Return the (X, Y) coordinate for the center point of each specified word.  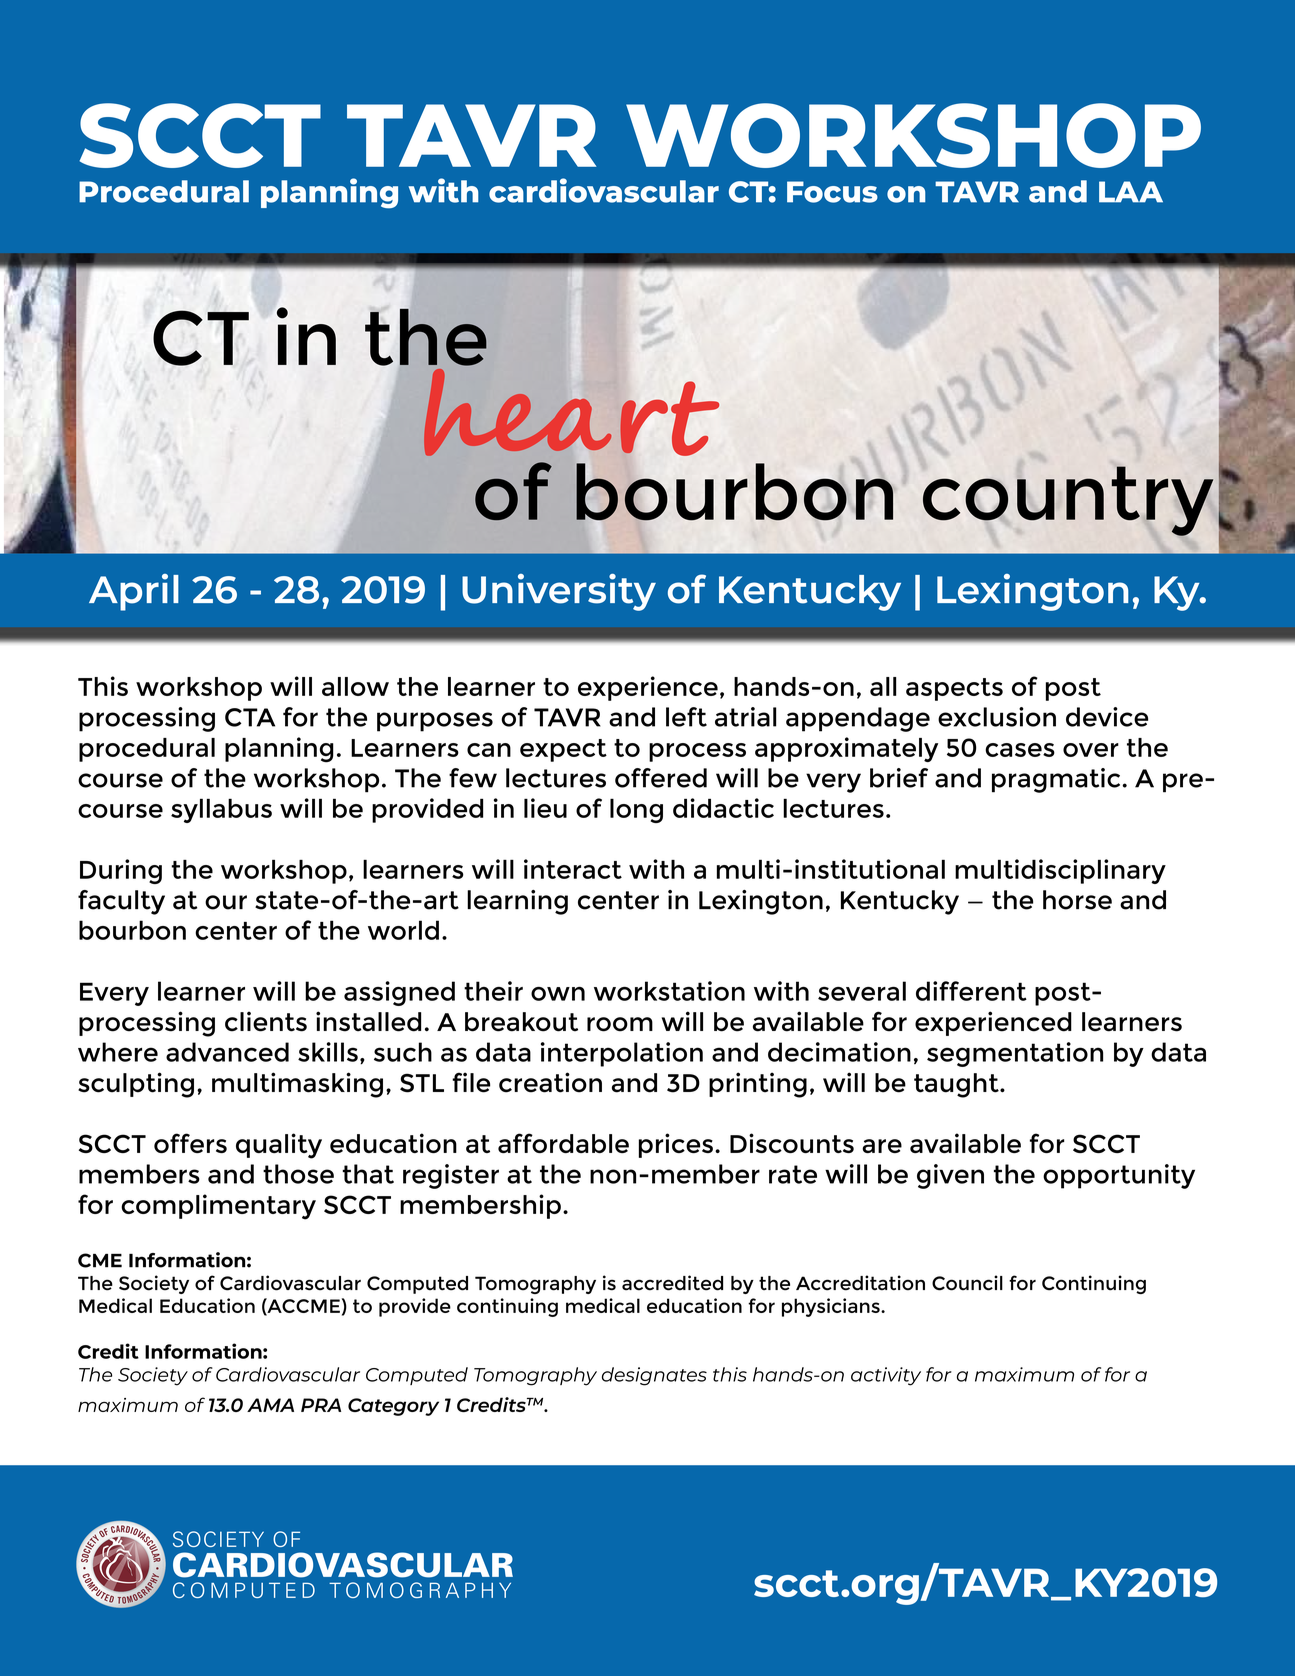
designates (654, 1376)
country (1068, 501)
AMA (270, 1405)
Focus (832, 192)
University (559, 592)
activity (886, 1376)
